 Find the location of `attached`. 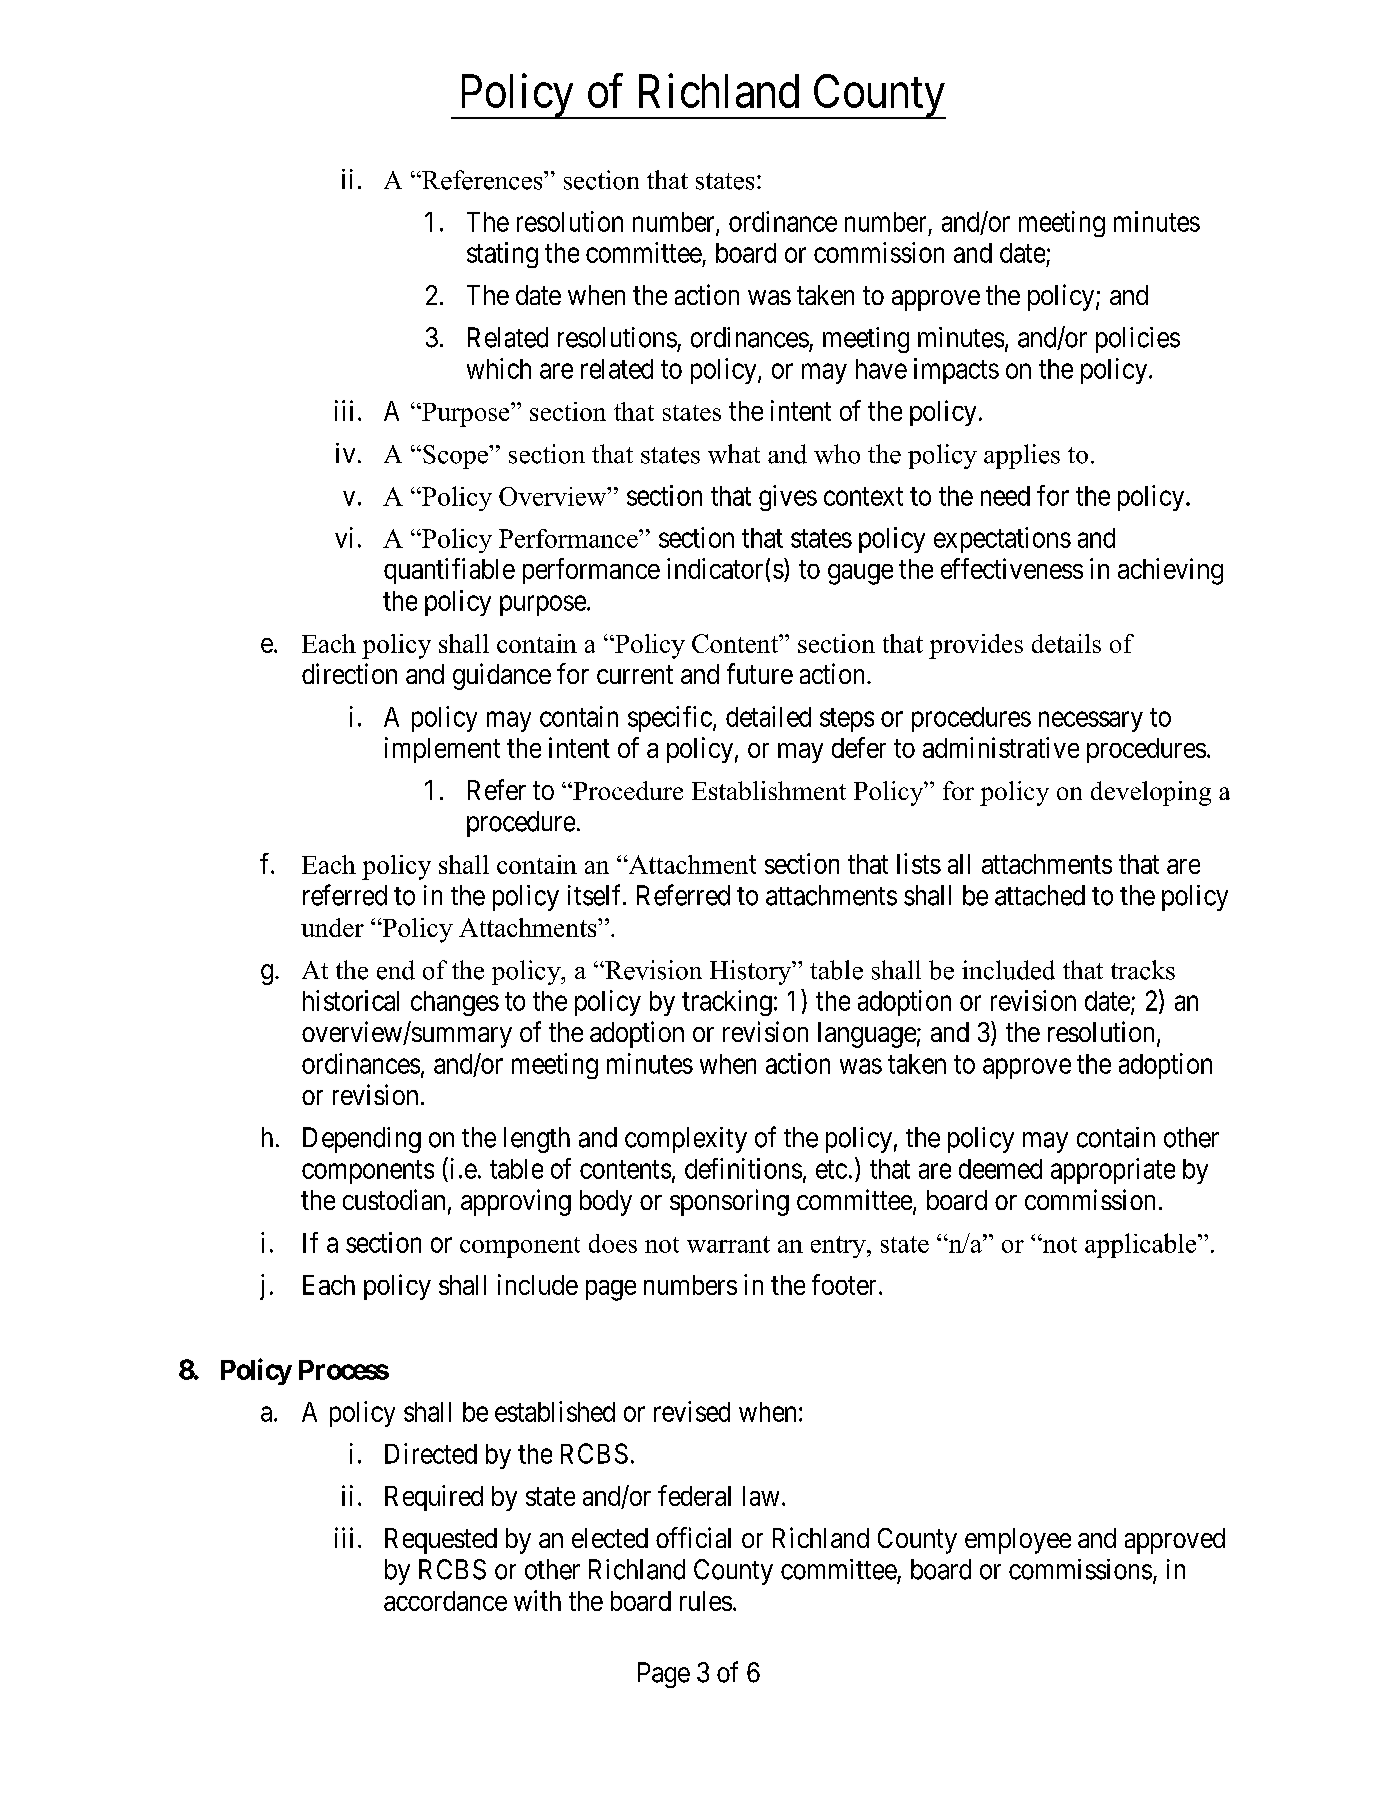

attached is located at coordinates (1040, 895).
